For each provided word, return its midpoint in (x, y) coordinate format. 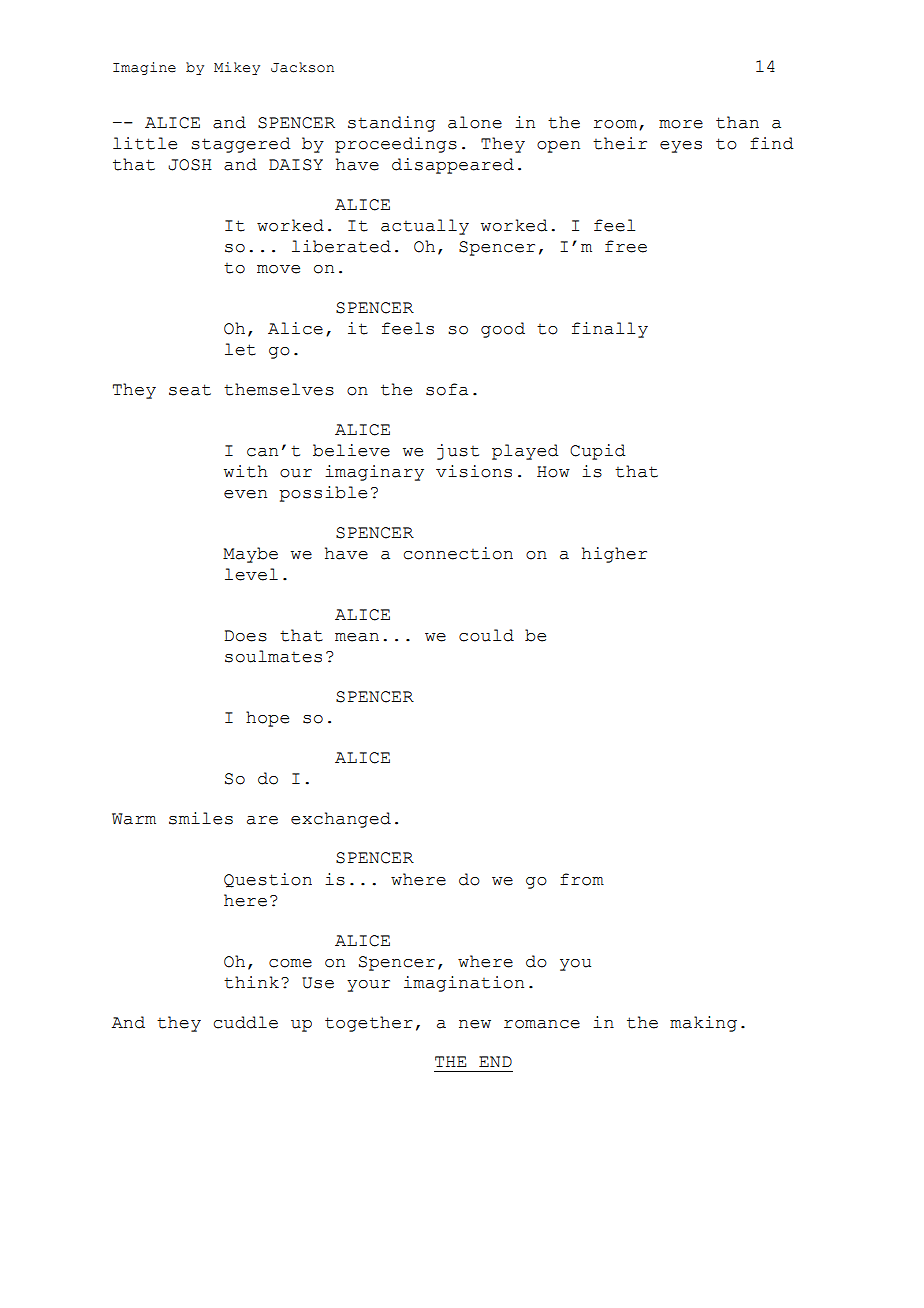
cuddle (246, 1022)
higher (614, 555)
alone (475, 122)
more (681, 124)
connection (458, 553)
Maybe (250, 555)
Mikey (237, 68)
